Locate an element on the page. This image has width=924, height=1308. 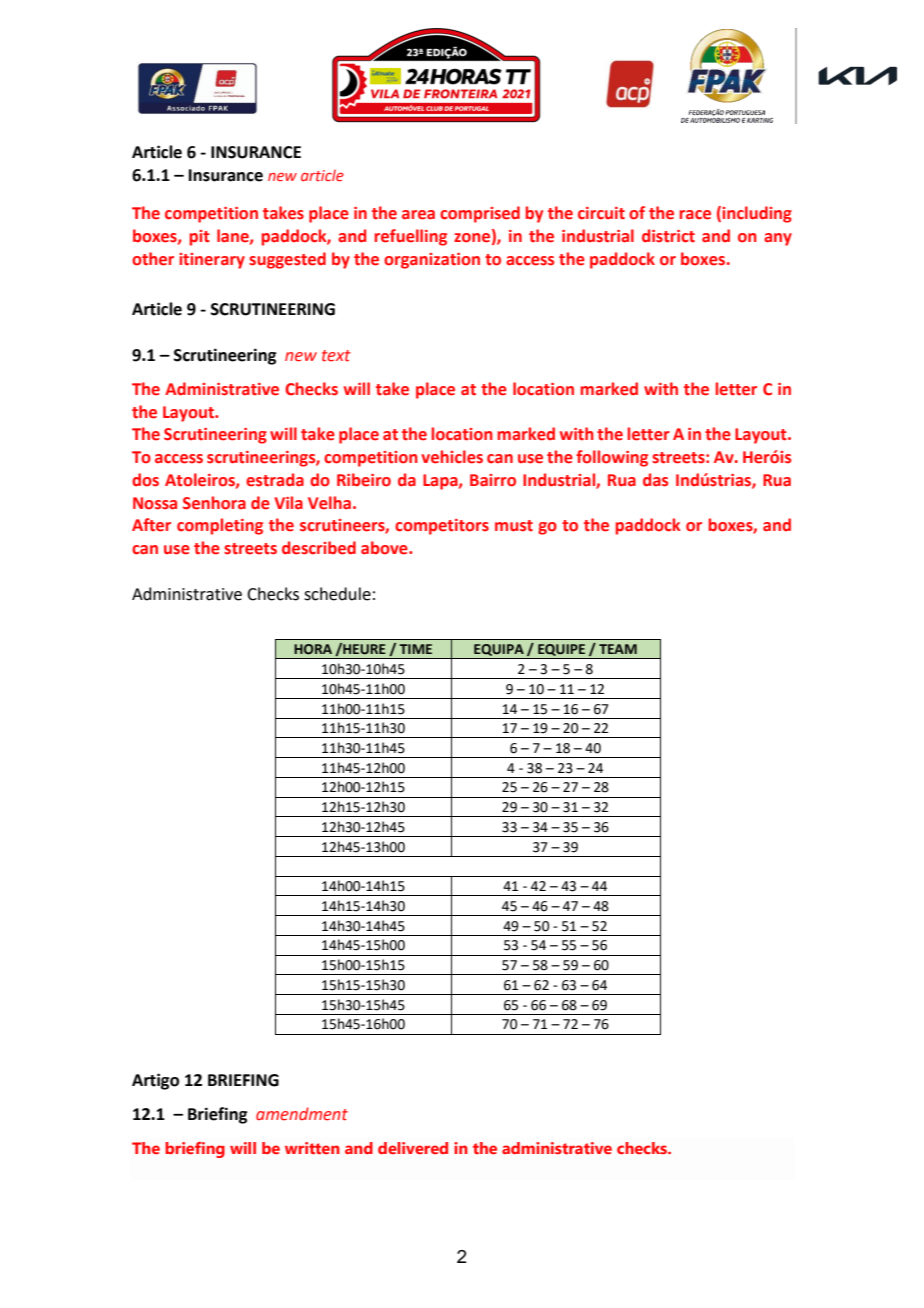
schedule is located at coordinates (337, 594).
